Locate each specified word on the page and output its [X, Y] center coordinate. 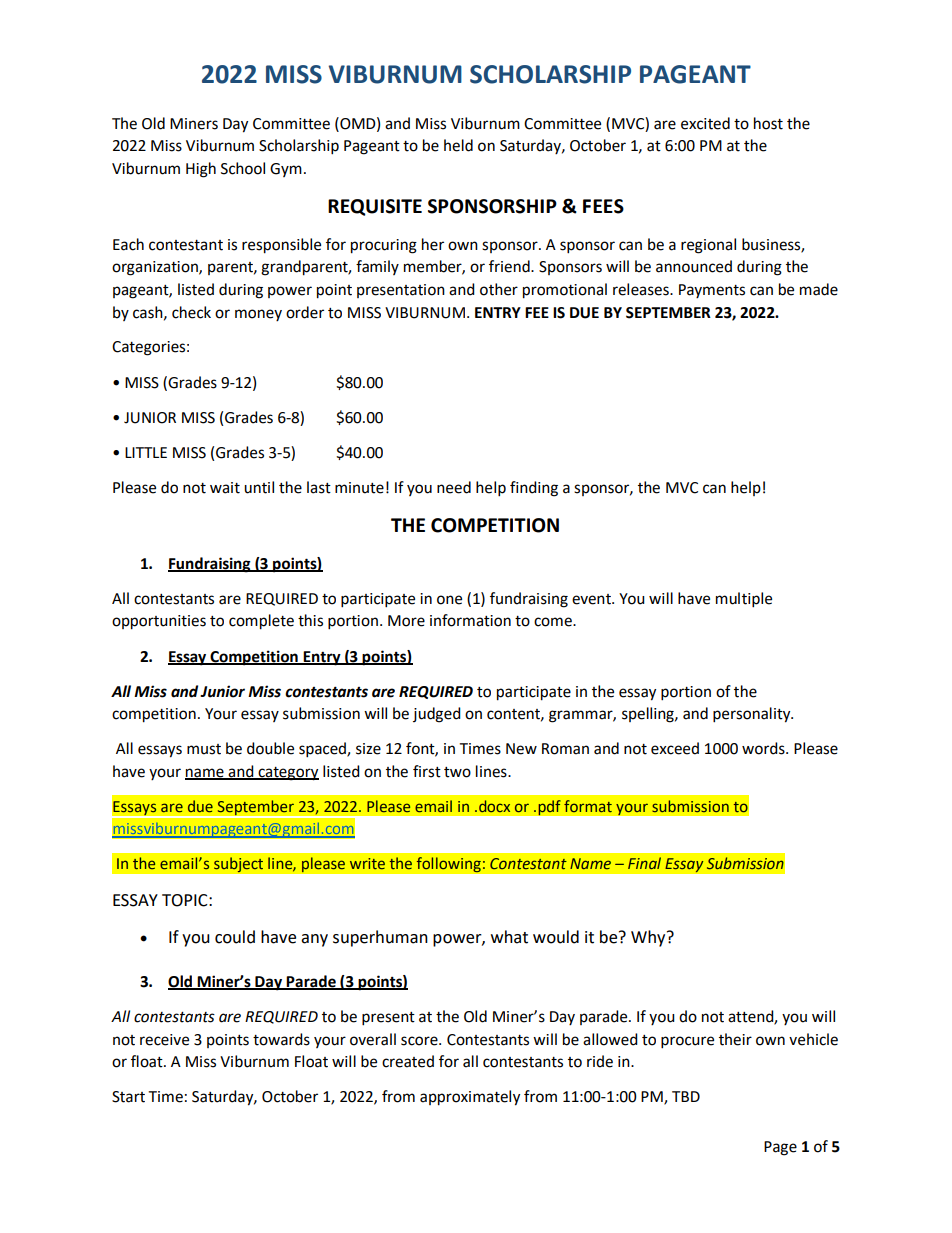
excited [705, 123]
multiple [744, 600]
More [406, 621]
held [458, 145]
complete [261, 622]
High [201, 170]
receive [164, 1040]
